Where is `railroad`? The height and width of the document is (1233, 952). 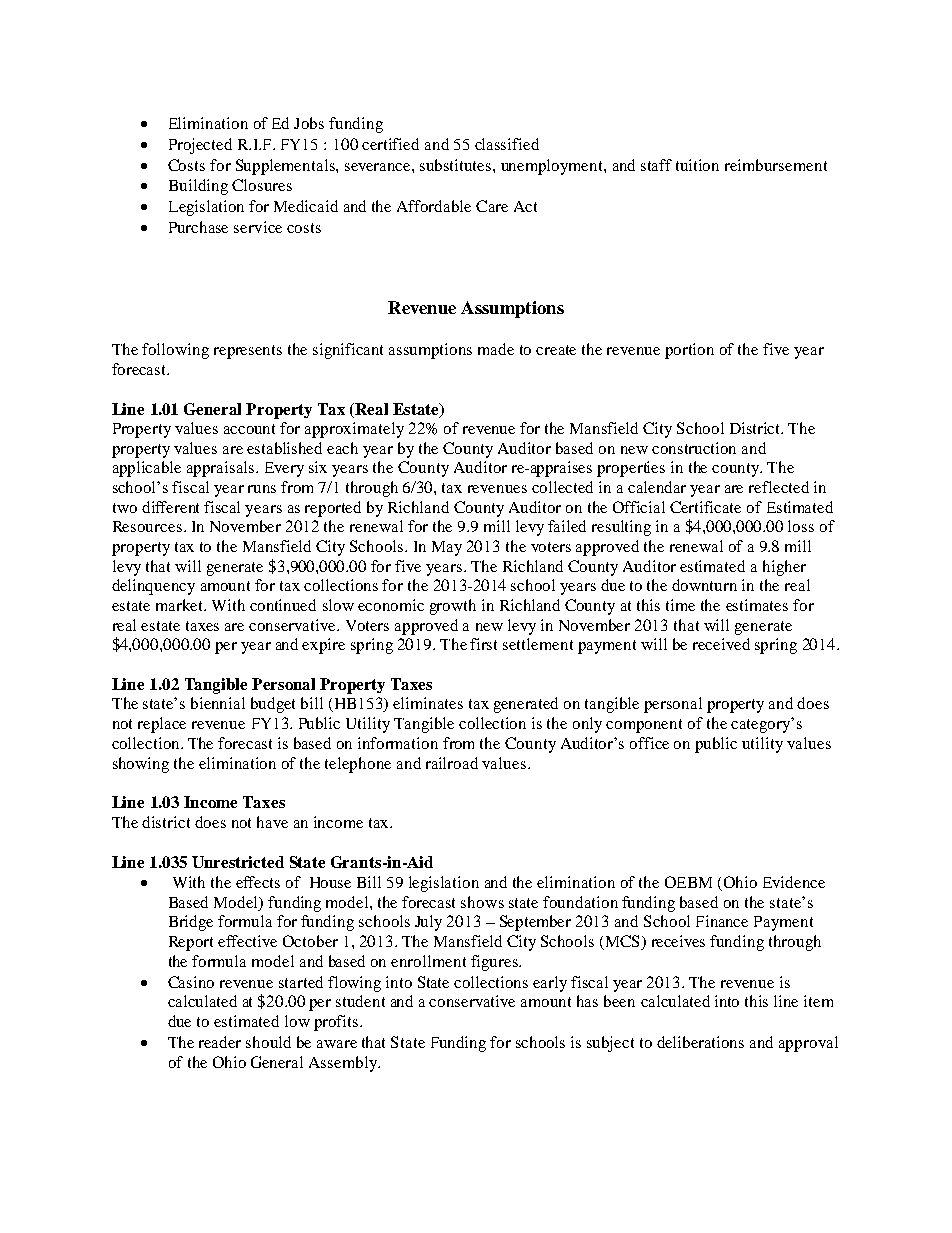
railroad is located at coordinates (452, 763).
